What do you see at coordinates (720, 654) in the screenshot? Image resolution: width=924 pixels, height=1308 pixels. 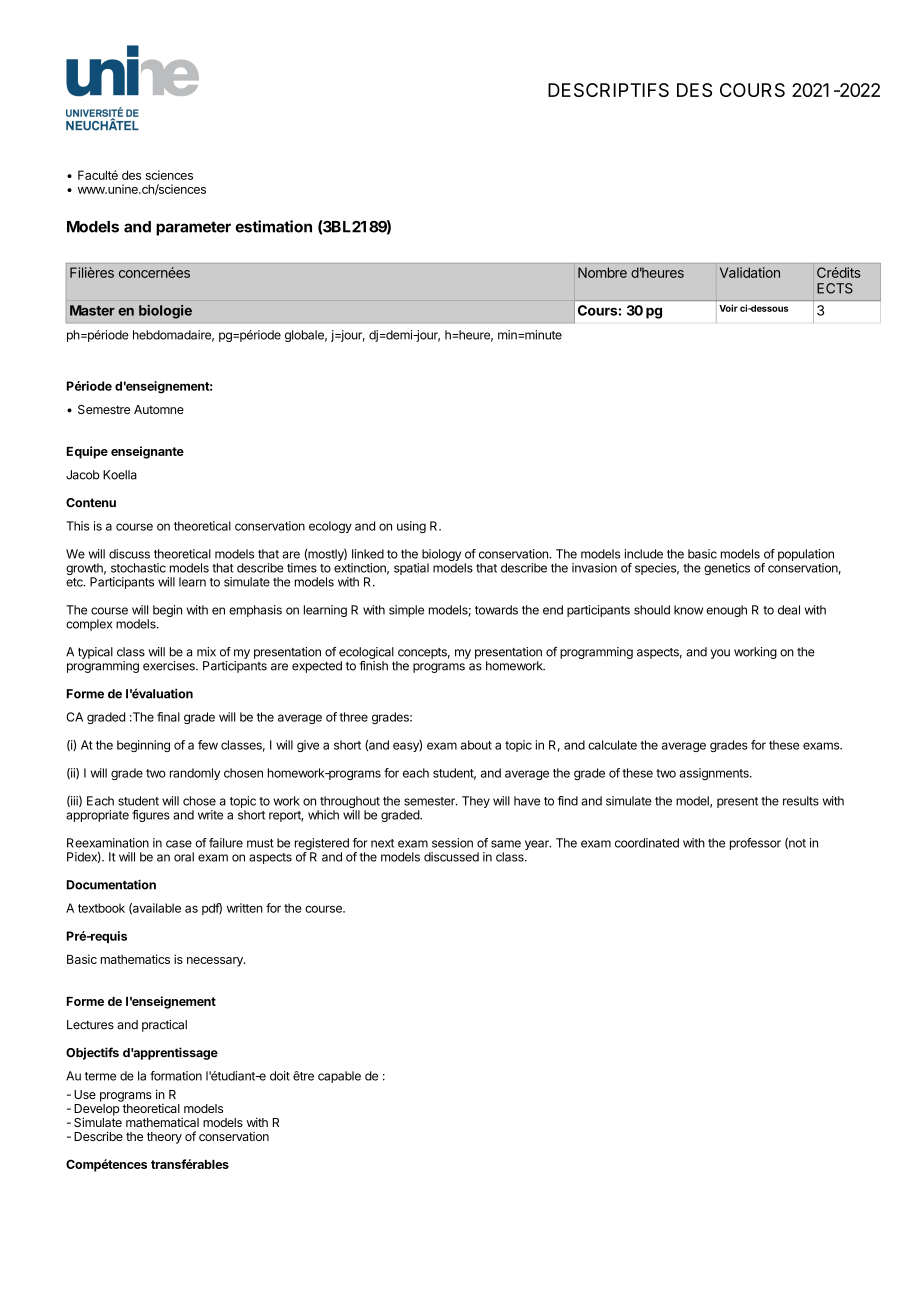 I see `you` at bounding box center [720, 654].
